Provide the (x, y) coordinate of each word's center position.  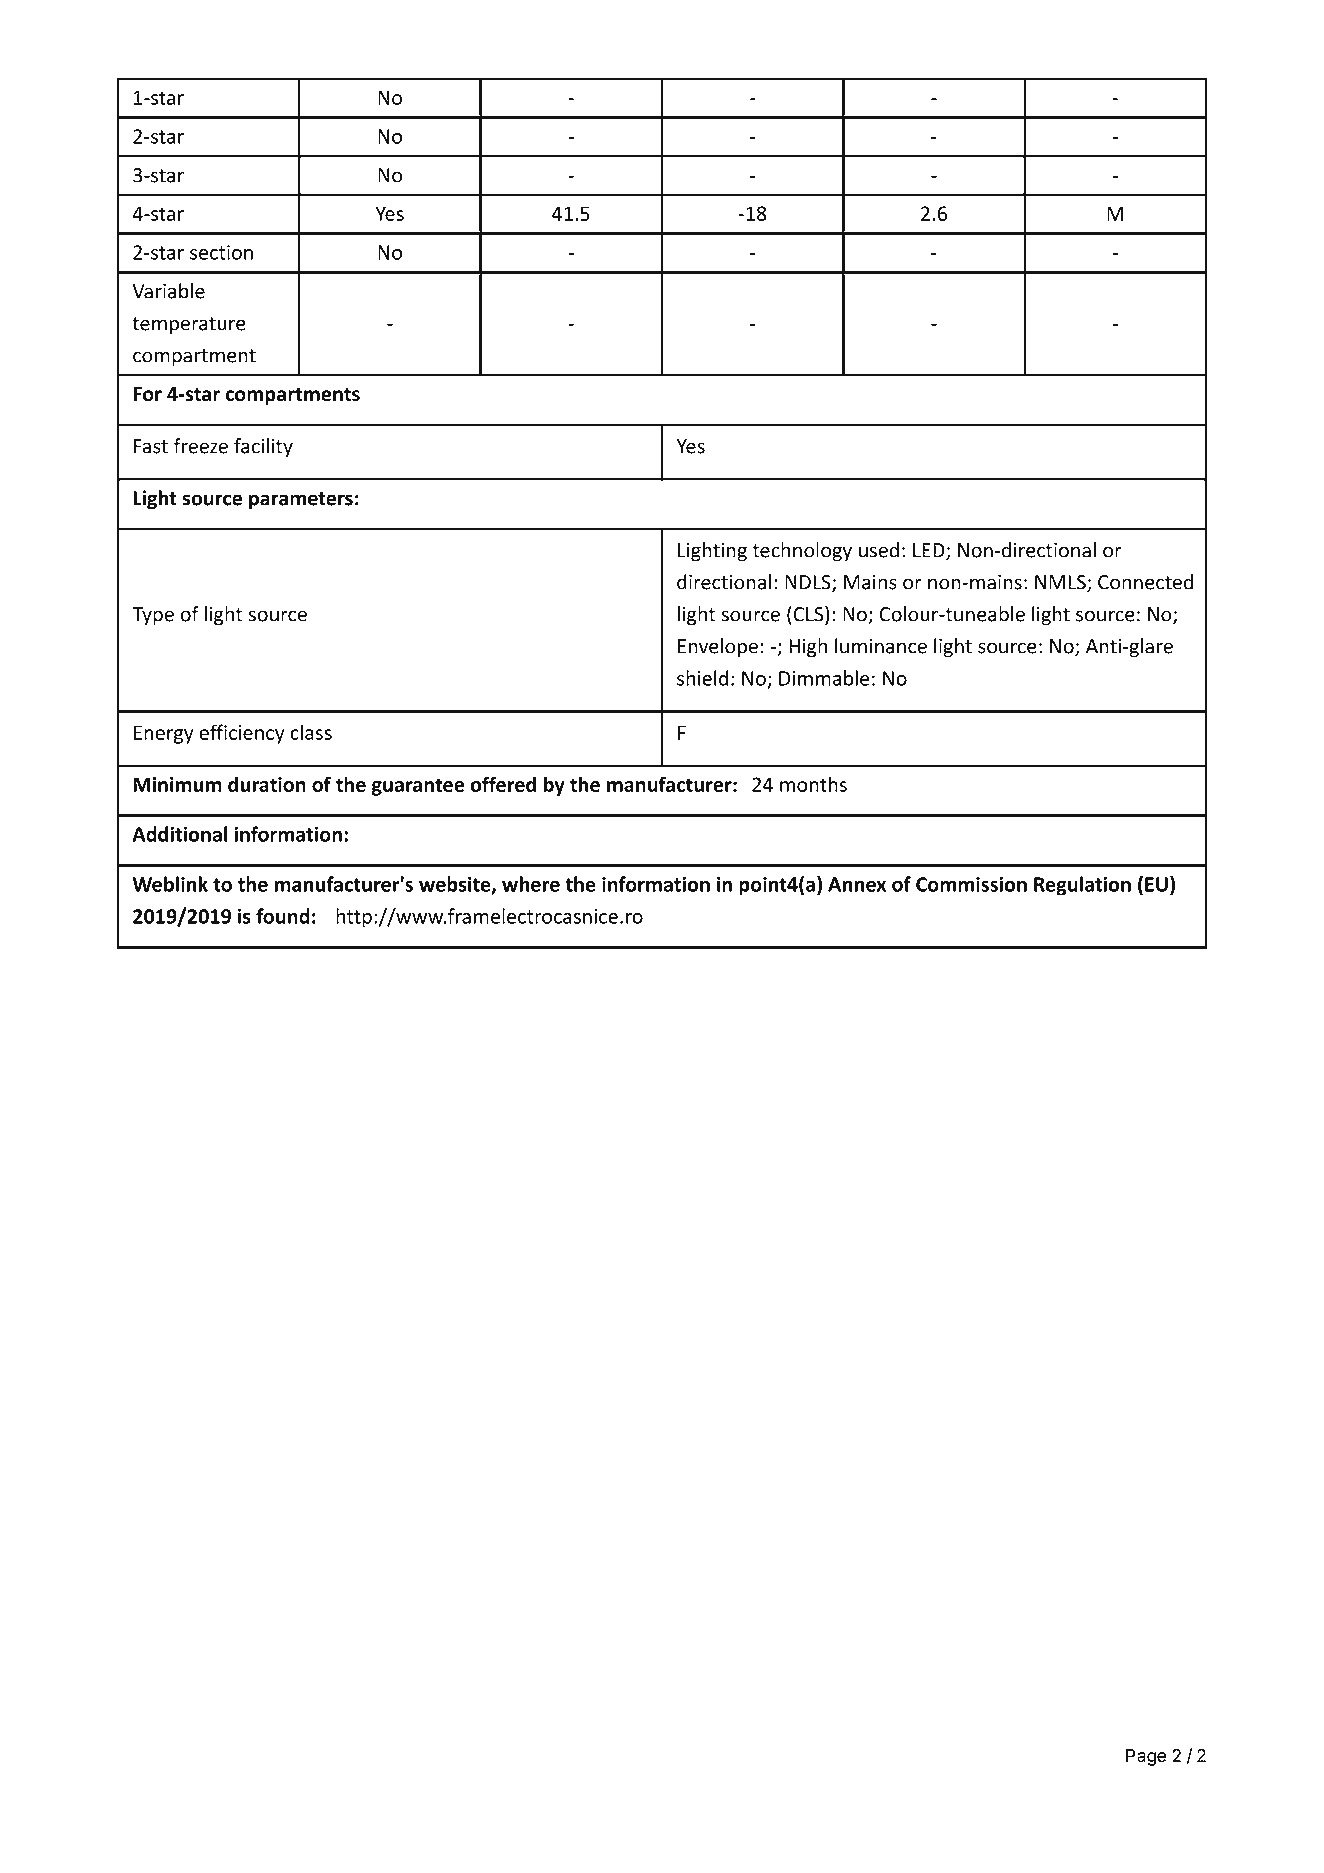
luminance (881, 646)
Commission (971, 884)
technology (802, 552)
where (531, 884)
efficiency (242, 734)
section (221, 252)
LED (930, 551)
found (283, 916)
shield (702, 678)
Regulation (1082, 886)
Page (1146, 1757)
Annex (857, 884)
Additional (179, 834)
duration (267, 784)
